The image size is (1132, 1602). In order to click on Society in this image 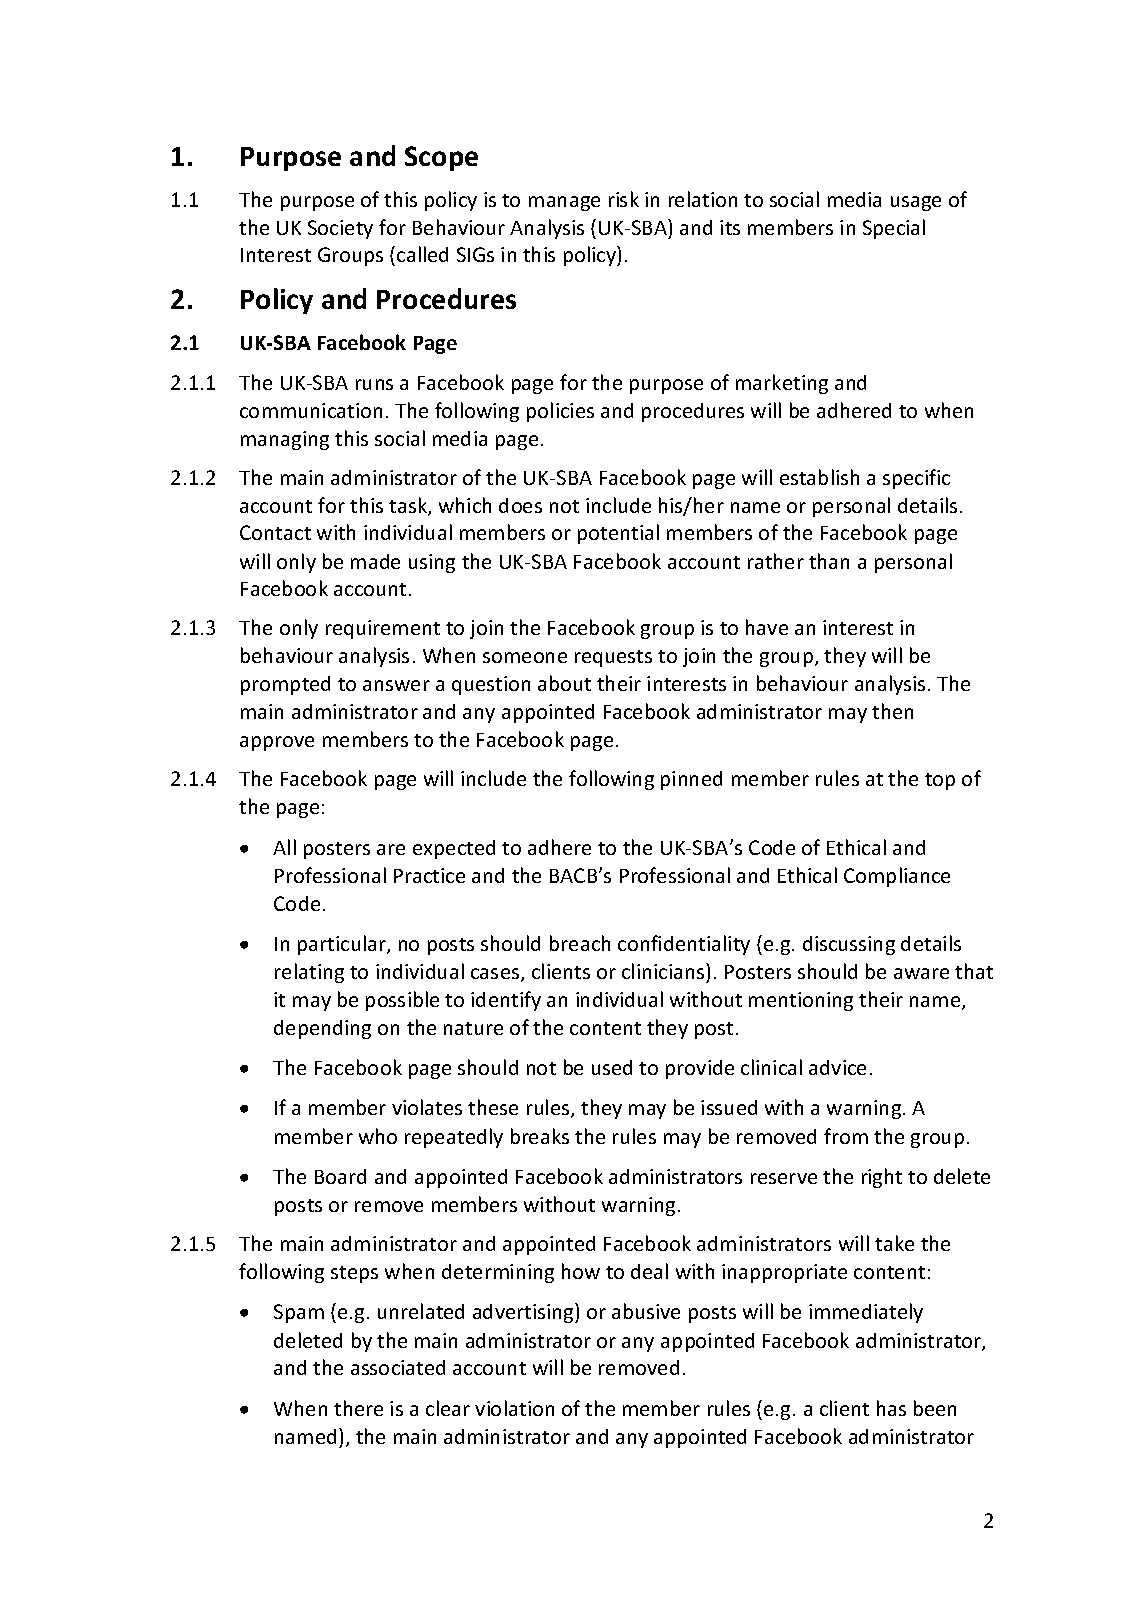, I will do `click(340, 229)`.
